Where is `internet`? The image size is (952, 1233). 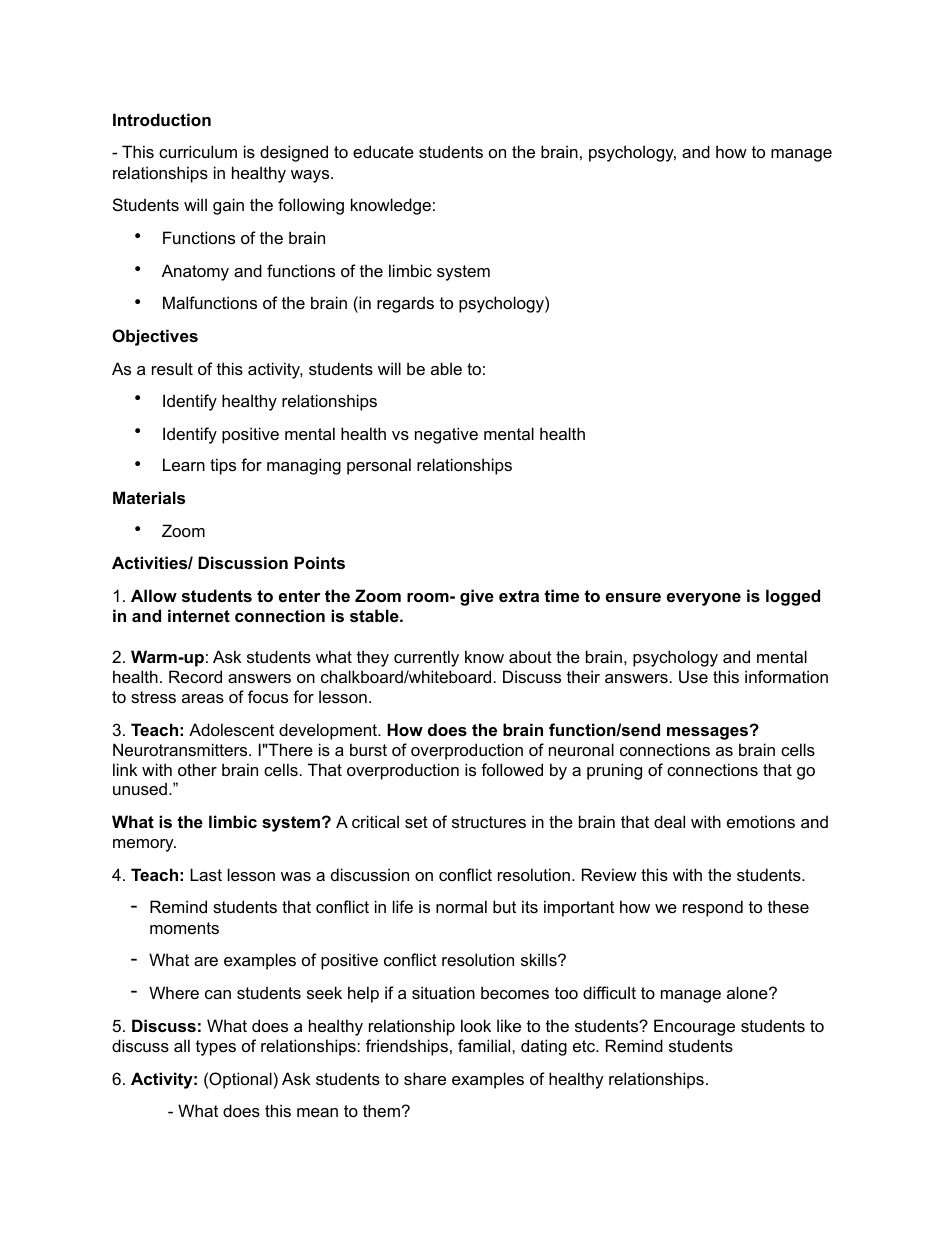 internet is located at coordinates (199, 615).
